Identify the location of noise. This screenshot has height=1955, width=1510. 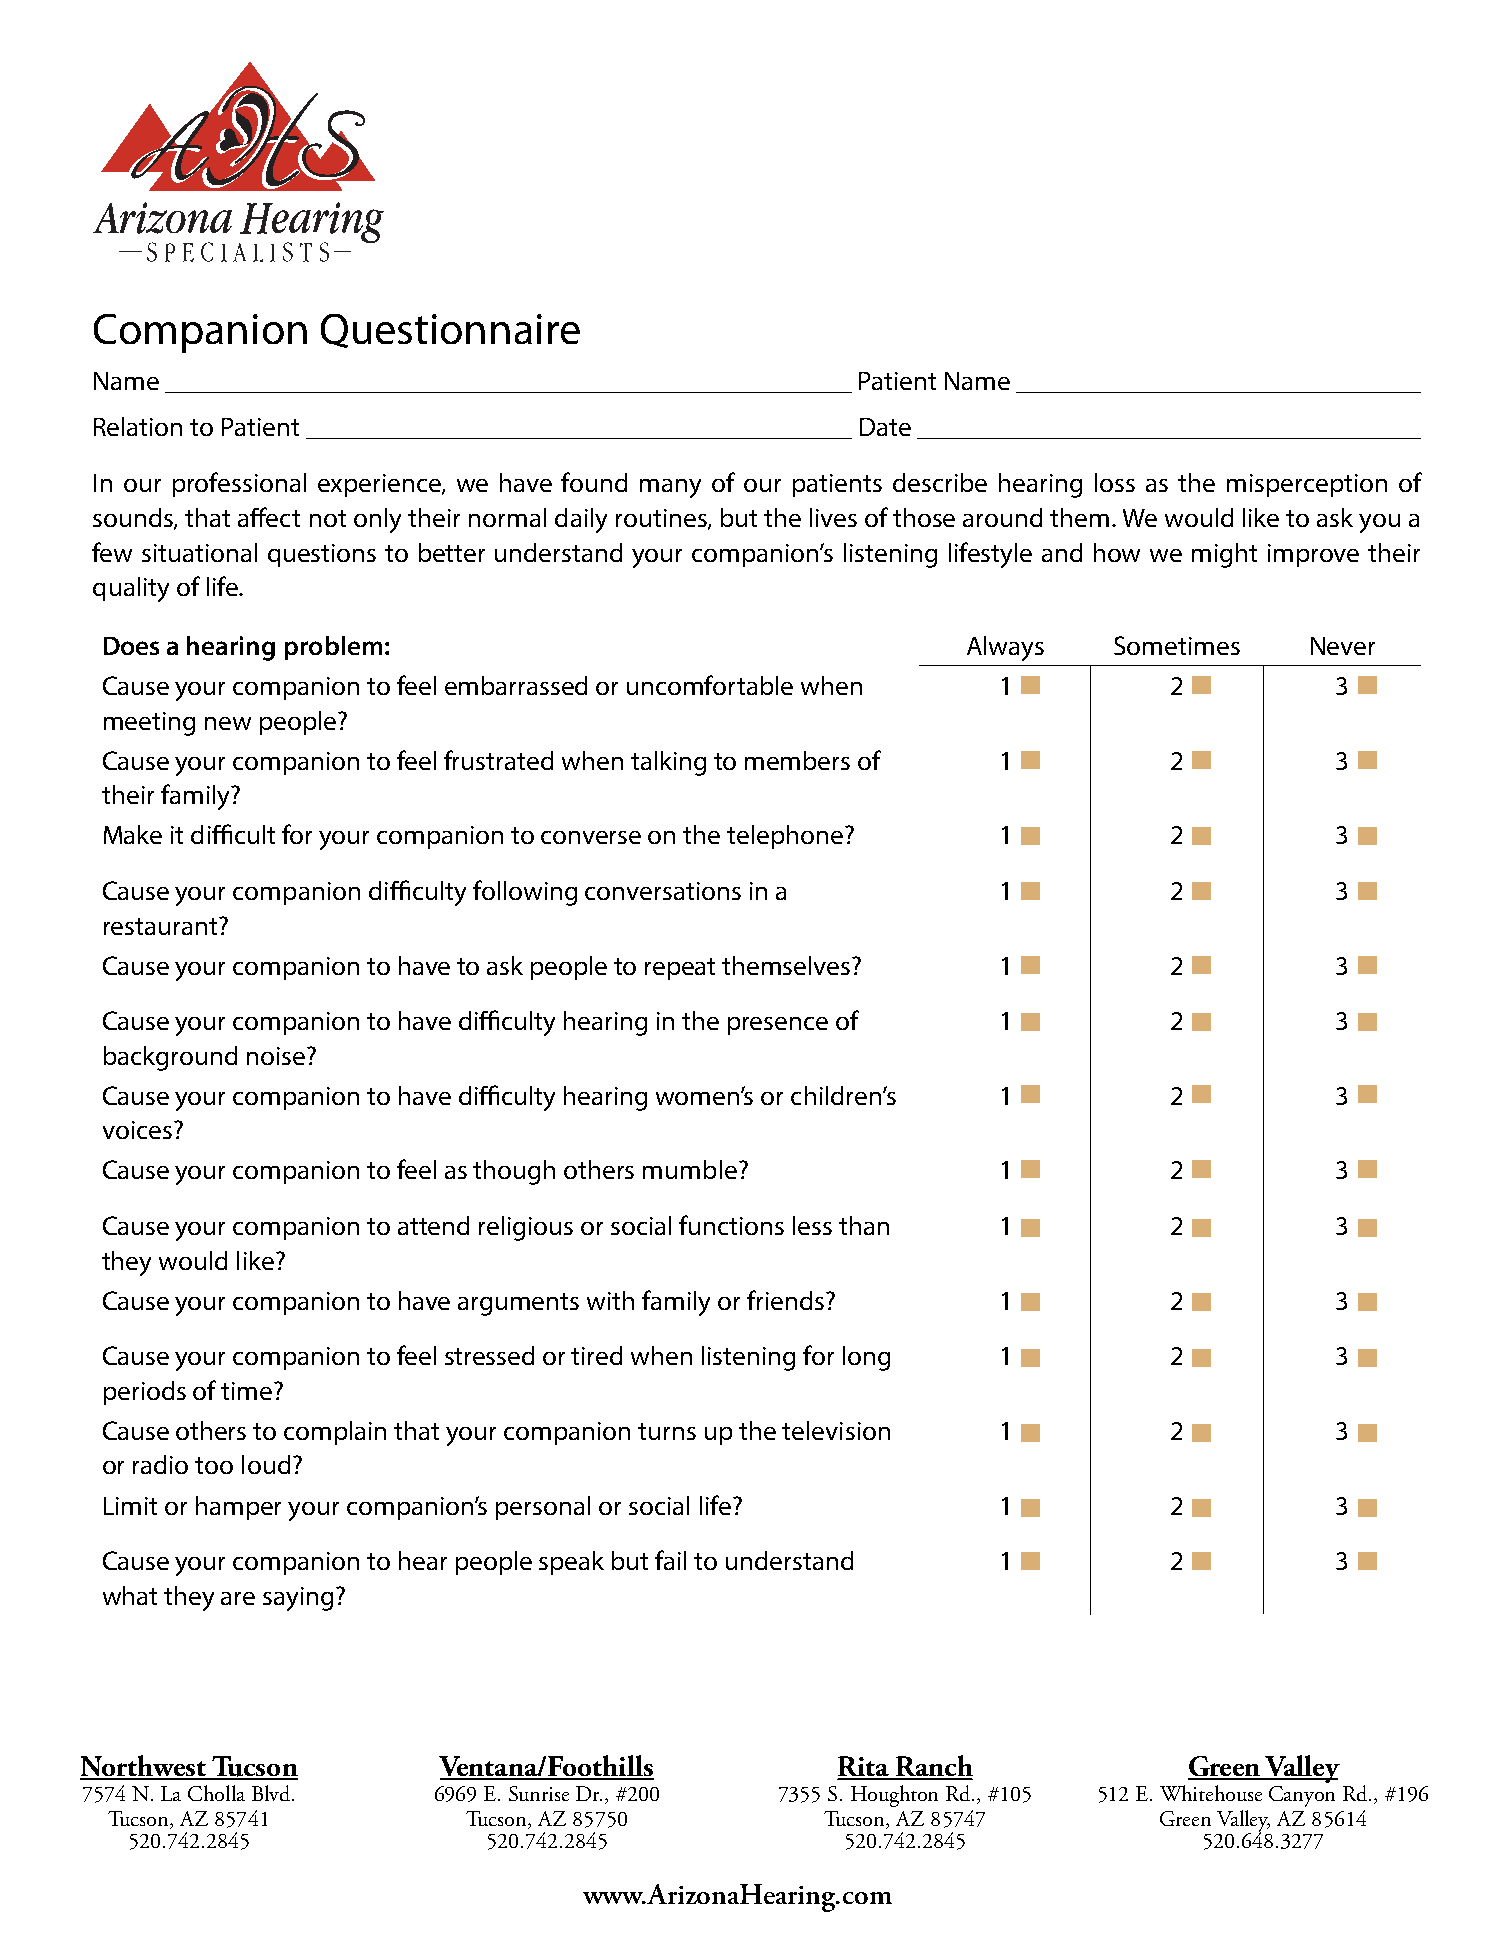
(276, 1056).
